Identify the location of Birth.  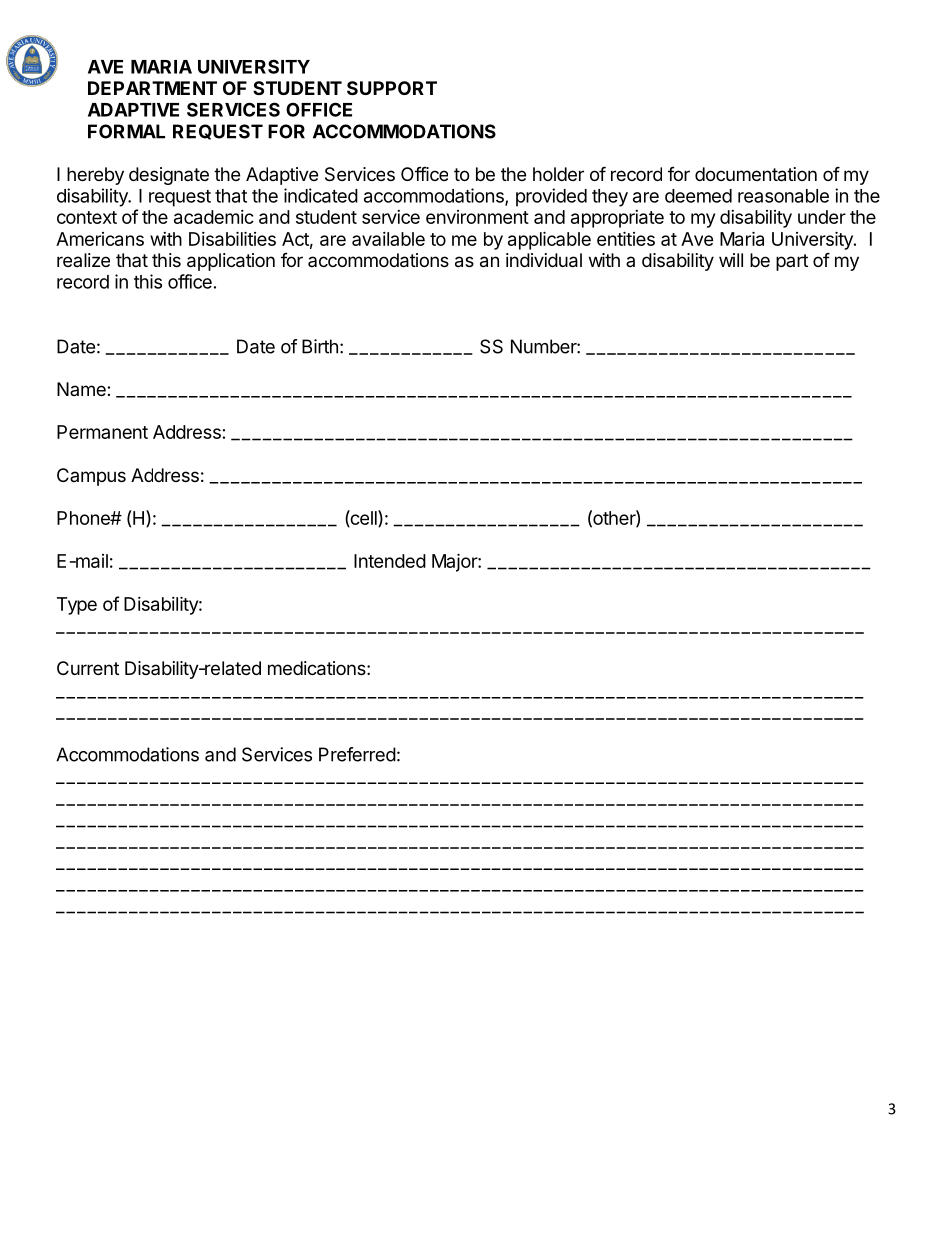
(320, 346).
